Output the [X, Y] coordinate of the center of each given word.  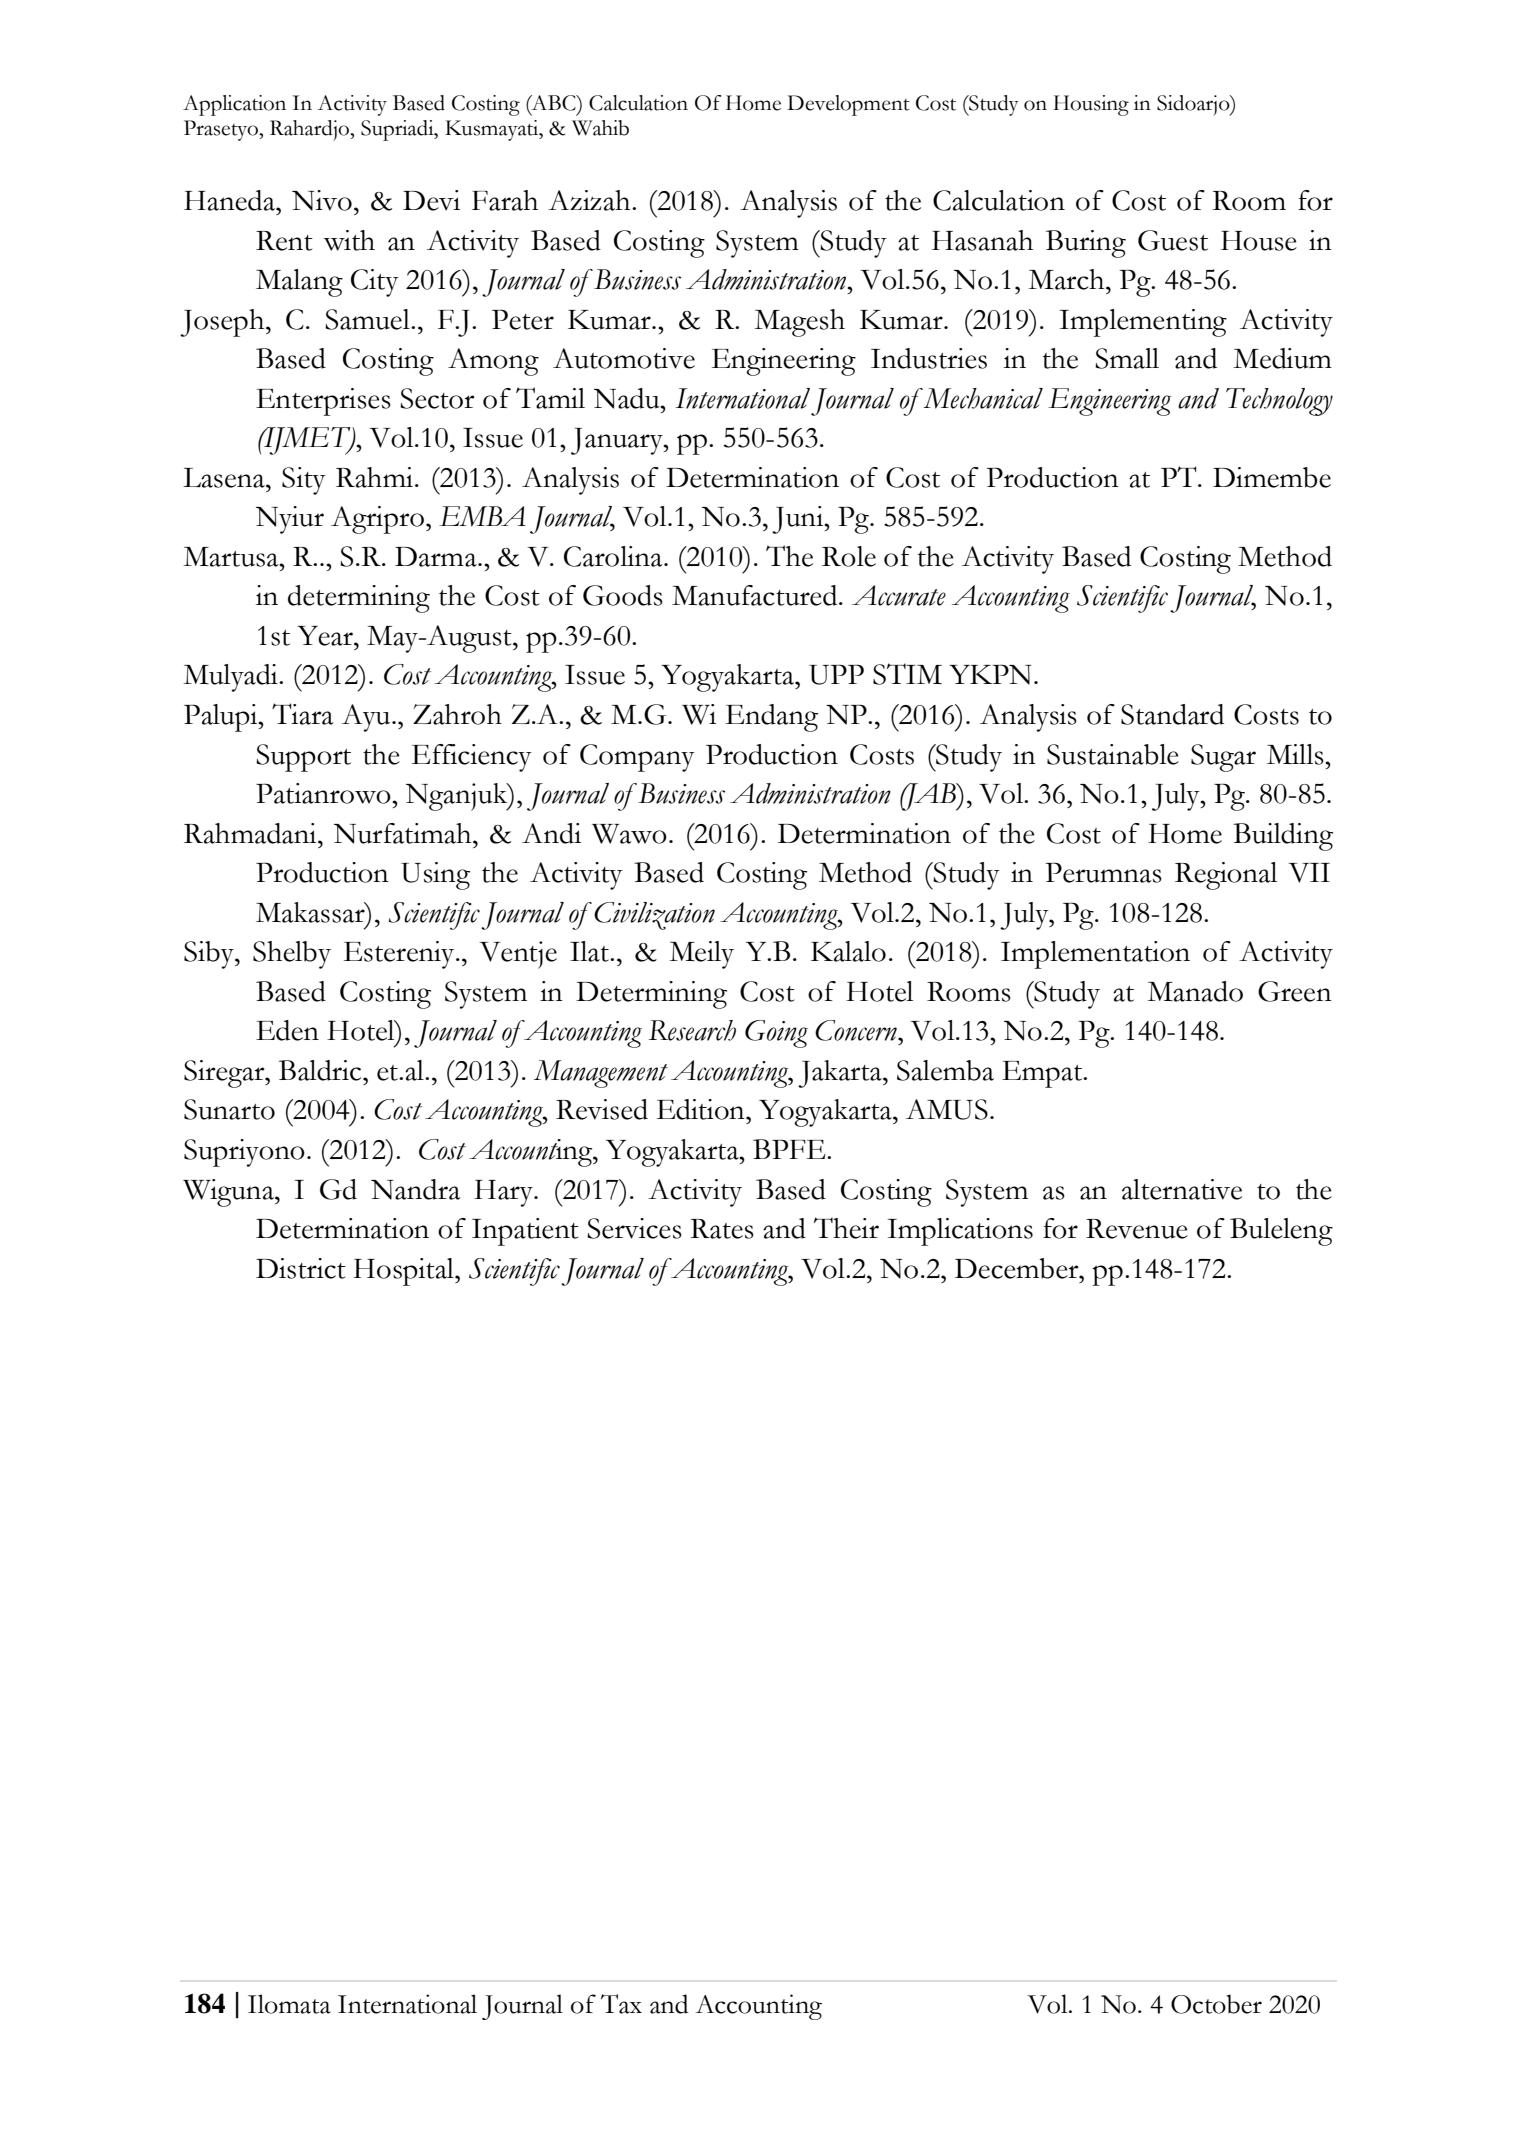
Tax [621, 2004]
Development [848, 105]
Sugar [1223, 758]
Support [303, 758]
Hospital [404, 1272]
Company [637, 758]
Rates [722, 1229]
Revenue [1137, 1229]
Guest [1173, 240]
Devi [431, 200]
